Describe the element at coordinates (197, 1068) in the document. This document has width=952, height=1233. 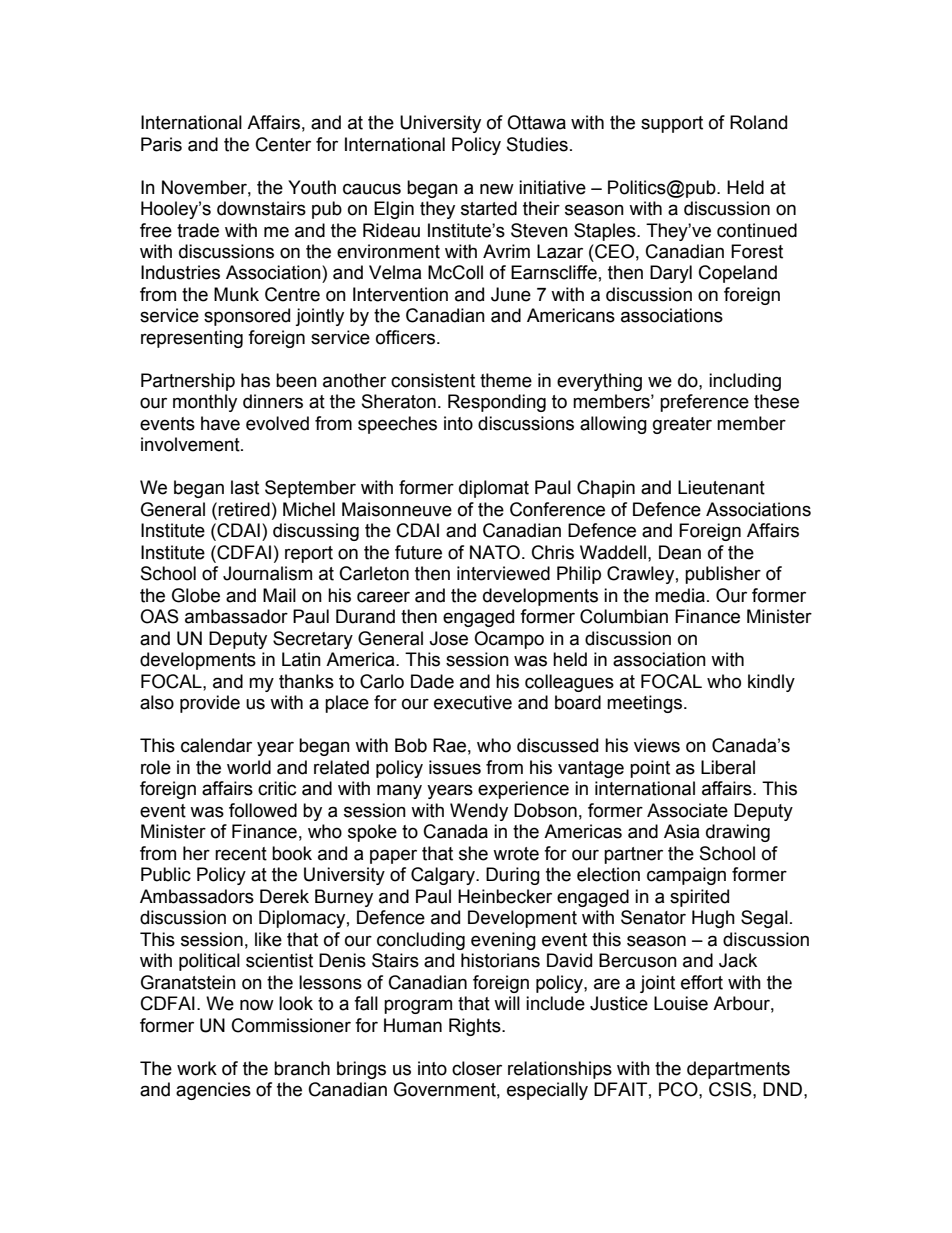
I see `work` at that location.
